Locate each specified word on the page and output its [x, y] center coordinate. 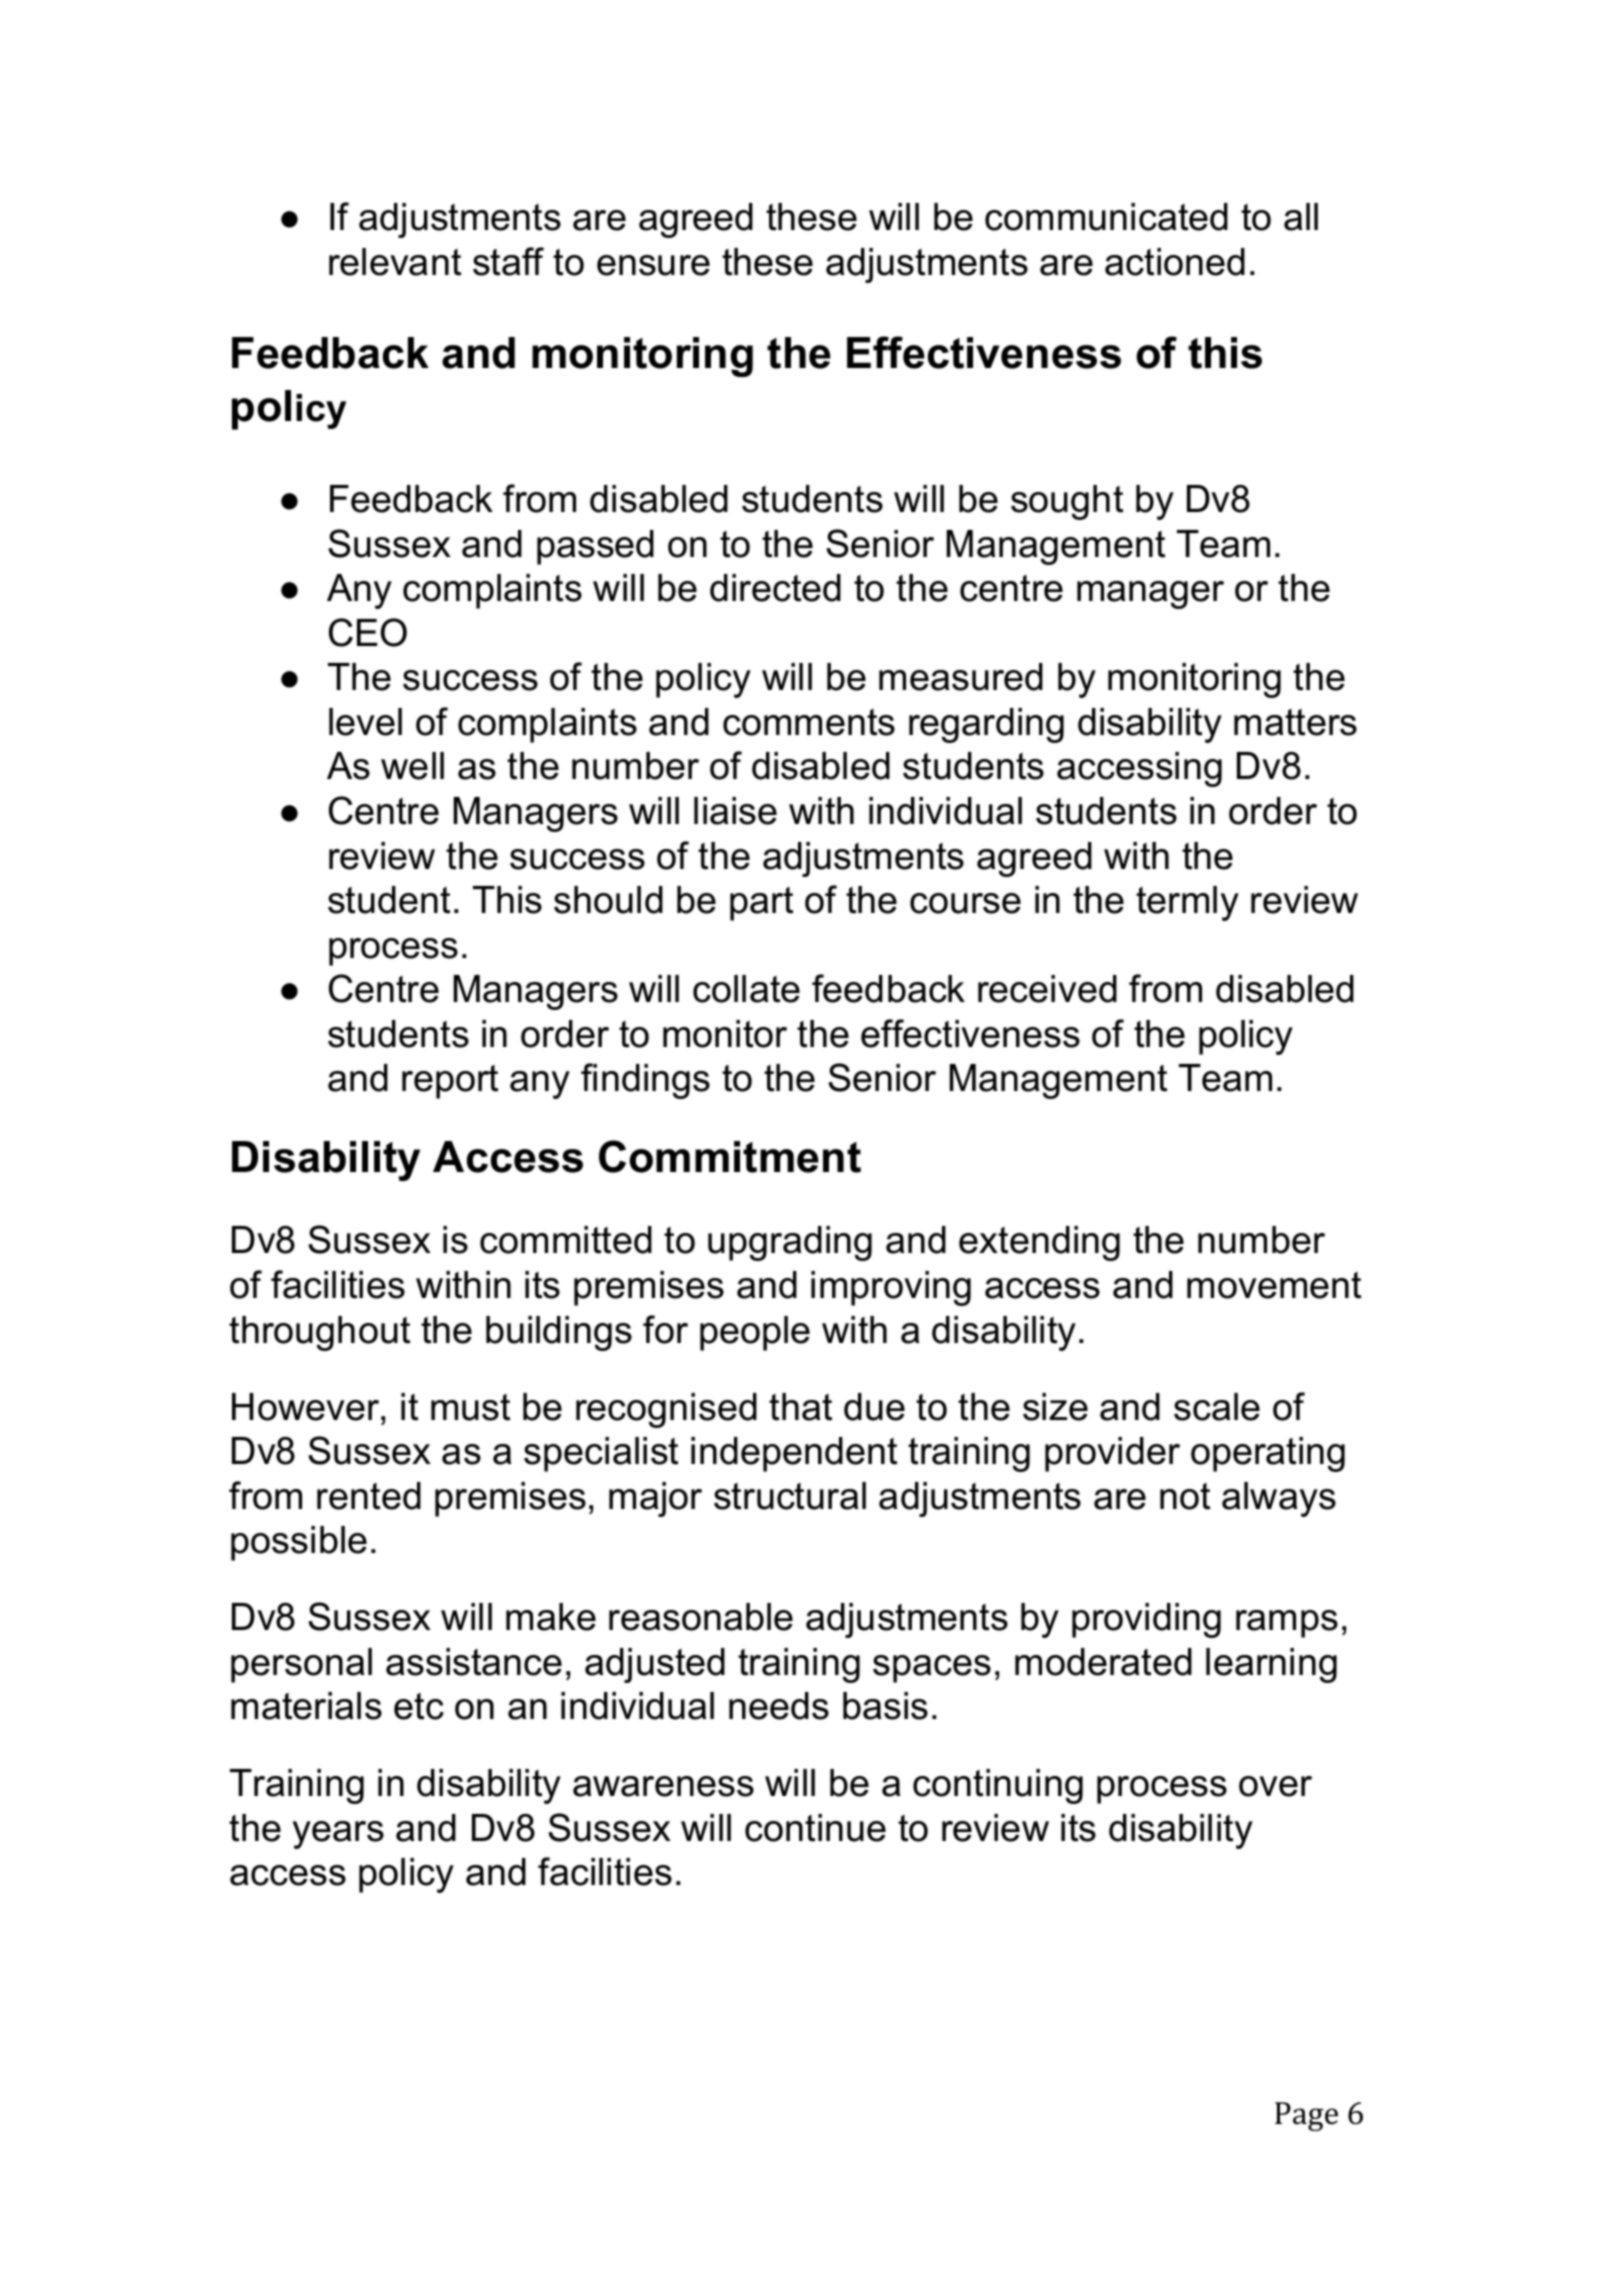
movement [1274, 1285]
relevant [395, 262]
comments [809, 722]
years [338, 1835]
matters [1295, 722]
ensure [653, 265]
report [450, 1082]
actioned [1175, 262]
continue [815, 1828]
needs [779, 1706]
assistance [474, 1662]
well [412, 766]
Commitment [730, 1156]
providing [1146, 1620]
